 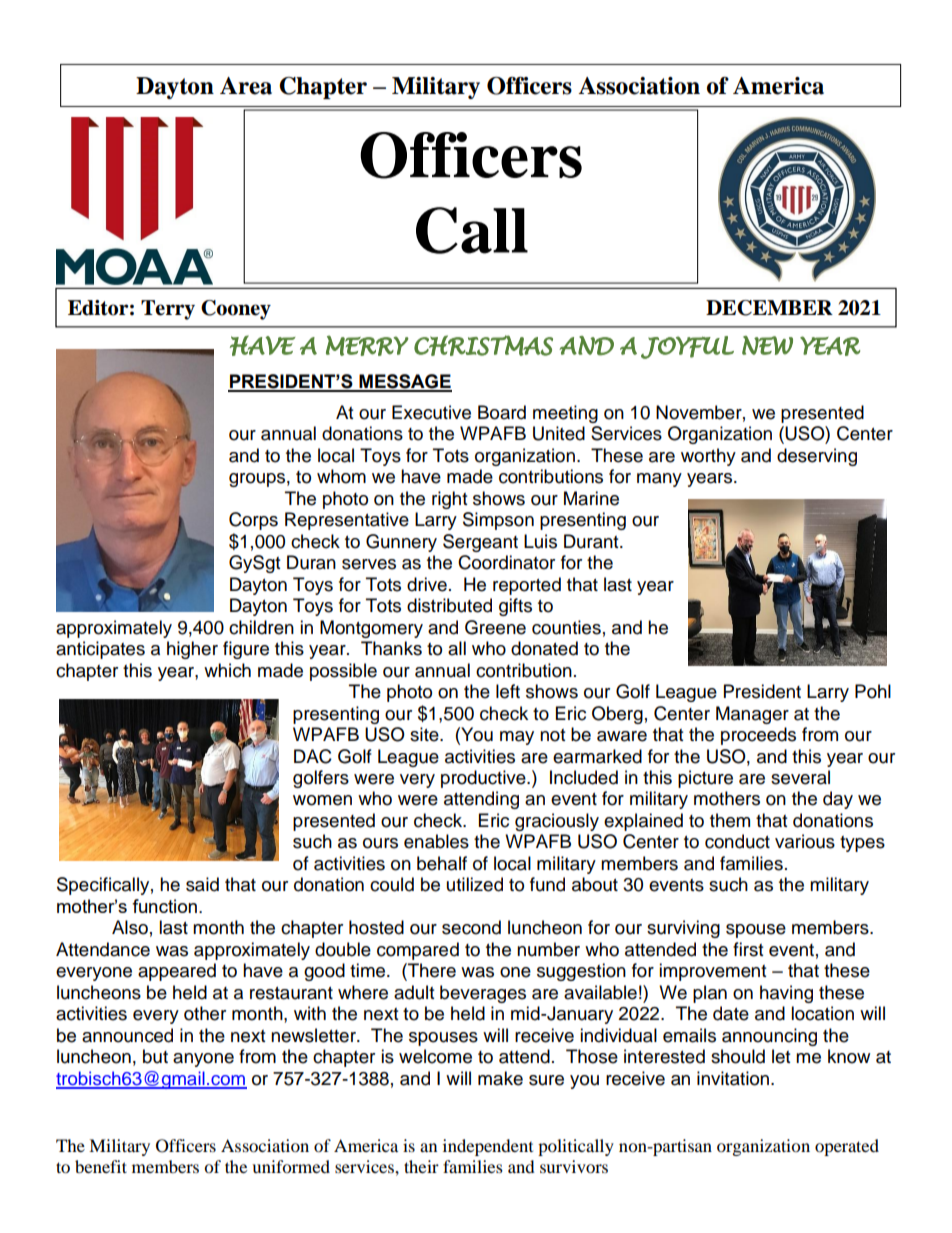 What do you see at coordinates (488, 1147) in the page?
I see `independent` at bounding box center [488, 1147].
